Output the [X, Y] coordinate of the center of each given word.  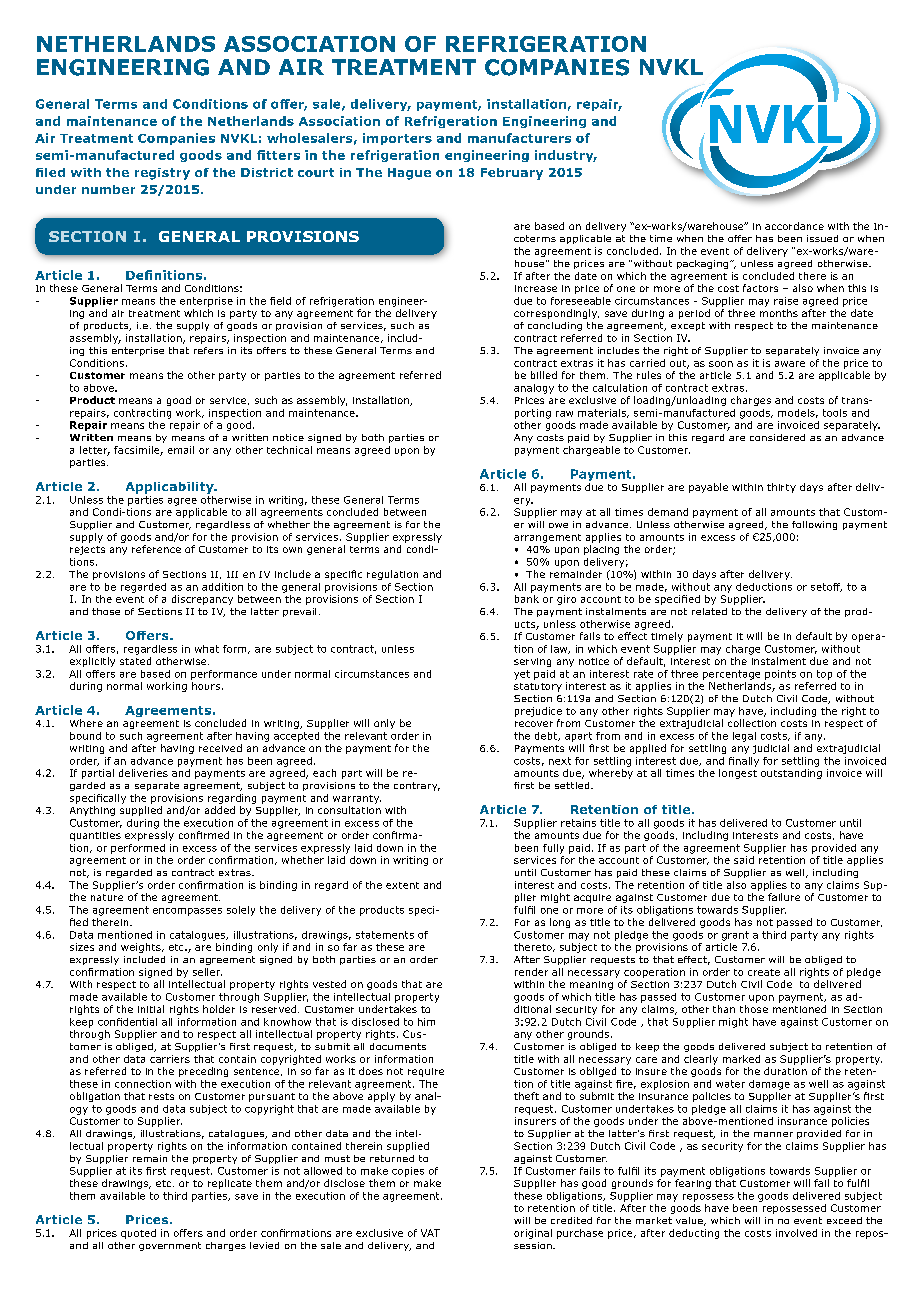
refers [208, 350]
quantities [95, 836]
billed [544, 375]
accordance [794, 226]
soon [721, 364]
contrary [417, 786]
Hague [409, 174]
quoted [138, 1234]
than [724, 1009]
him [426, 1022]
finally [744, 762]
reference [156, 549]
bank [527, 599]
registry [162, 174]
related [709, 611]
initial [151, 1009]
